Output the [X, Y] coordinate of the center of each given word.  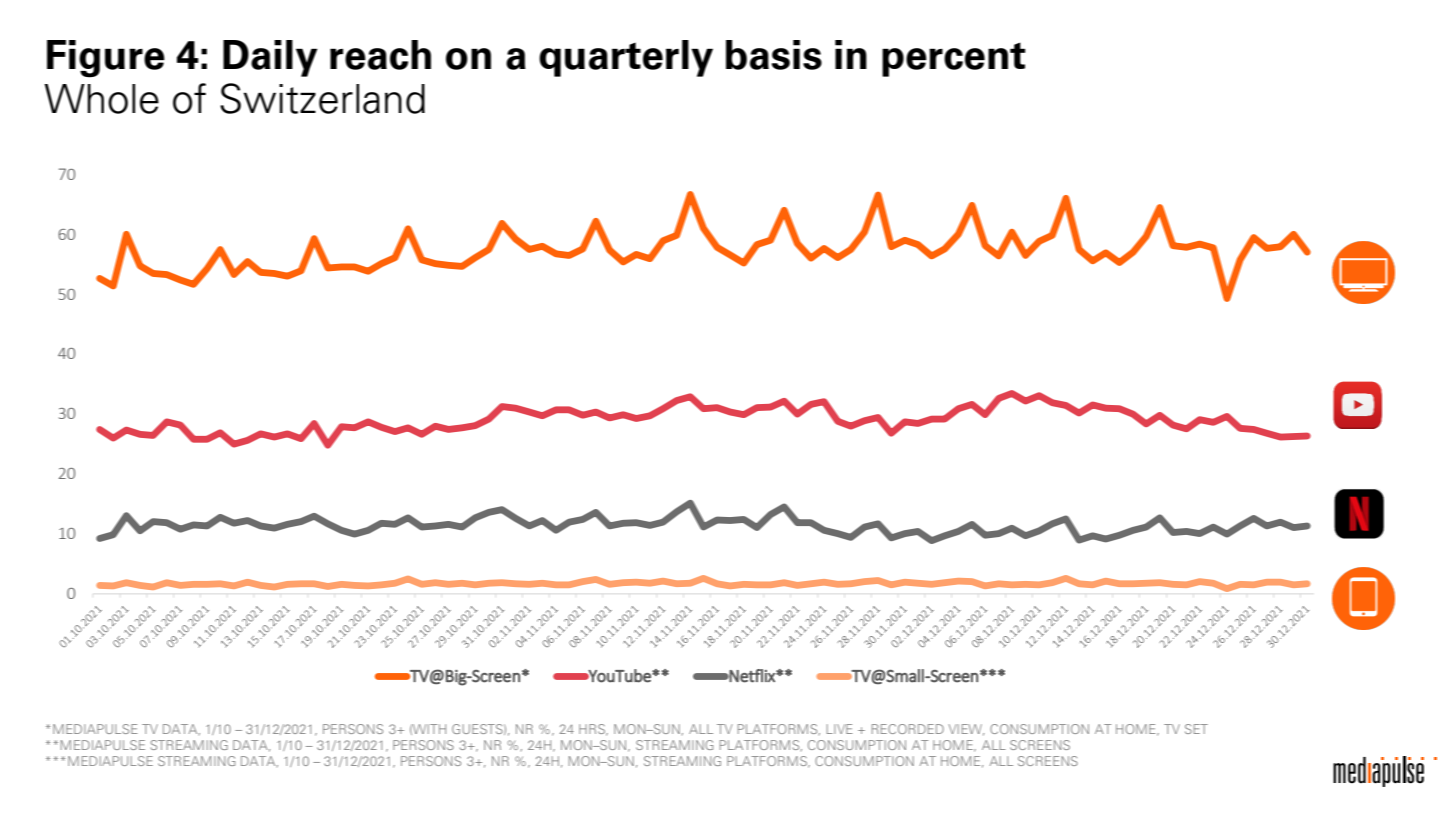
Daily [270, 58]
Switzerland [322, 98]
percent [954, 59]
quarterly [626, 58]
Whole [101, 99]
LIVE [840, 729]
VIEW [966, 730]
